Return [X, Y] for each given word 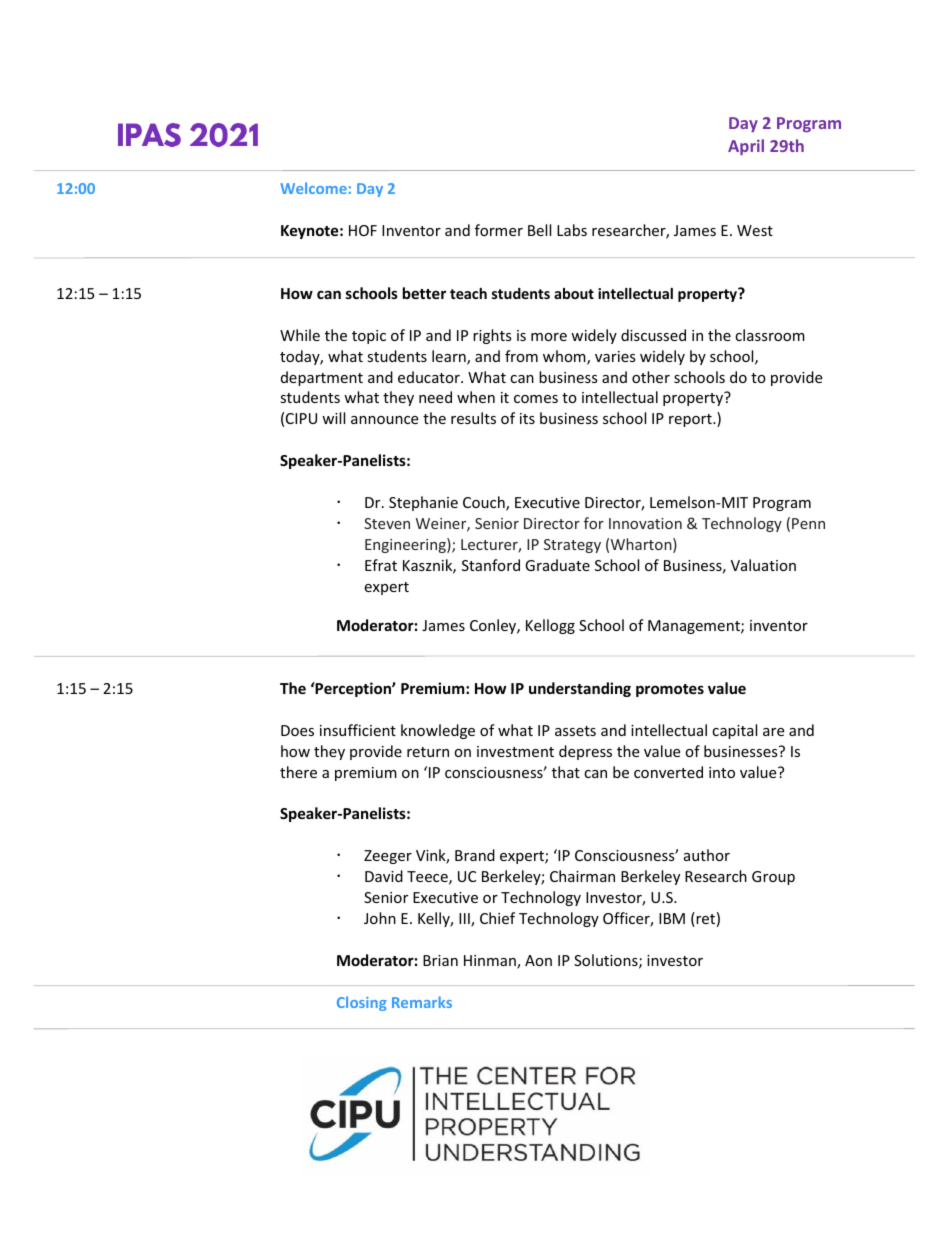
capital [734, 731]
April [746, 147]
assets [575, 731]
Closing [362, 1003]
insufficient [358, 730]
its [527, 418]
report [691, 420]
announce [384, 420]
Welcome [313, 188]
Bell [539, 230]
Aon [538, 960]
